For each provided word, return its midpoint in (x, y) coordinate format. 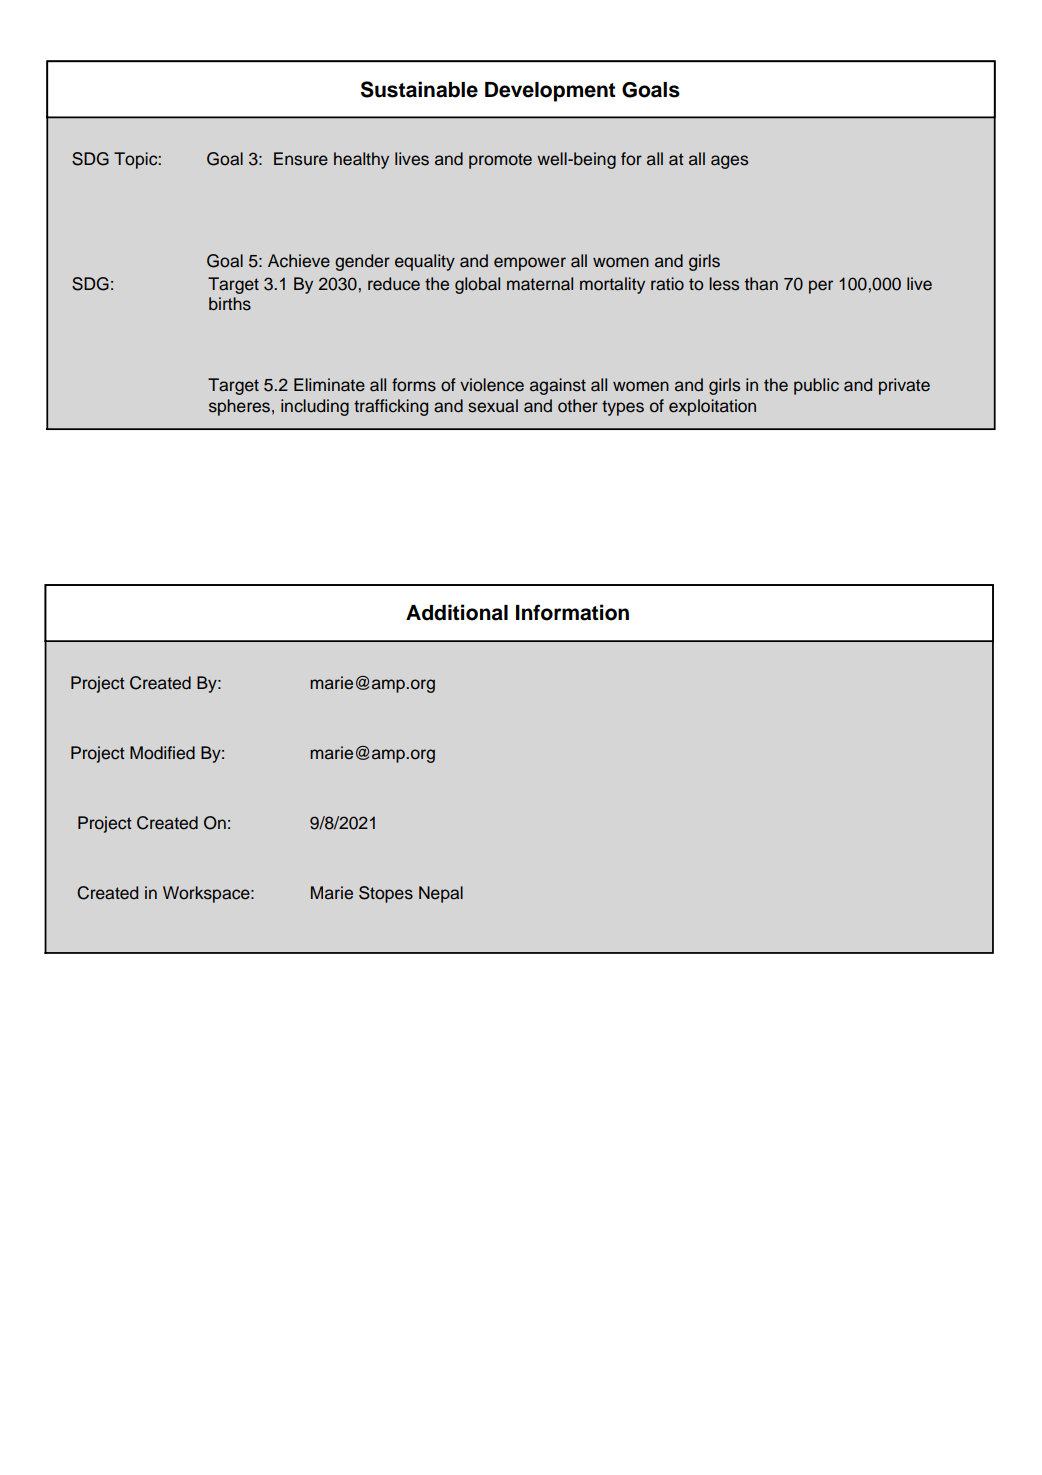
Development (550, 92)
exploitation (712, 407)
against (558, 386)
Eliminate (329, 385)
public (816, 386)
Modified (162, 753)
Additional (457, 612)
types (623, 408)
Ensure (301, 159)
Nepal (441, 894)
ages (729, 162)
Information (572, 612)
